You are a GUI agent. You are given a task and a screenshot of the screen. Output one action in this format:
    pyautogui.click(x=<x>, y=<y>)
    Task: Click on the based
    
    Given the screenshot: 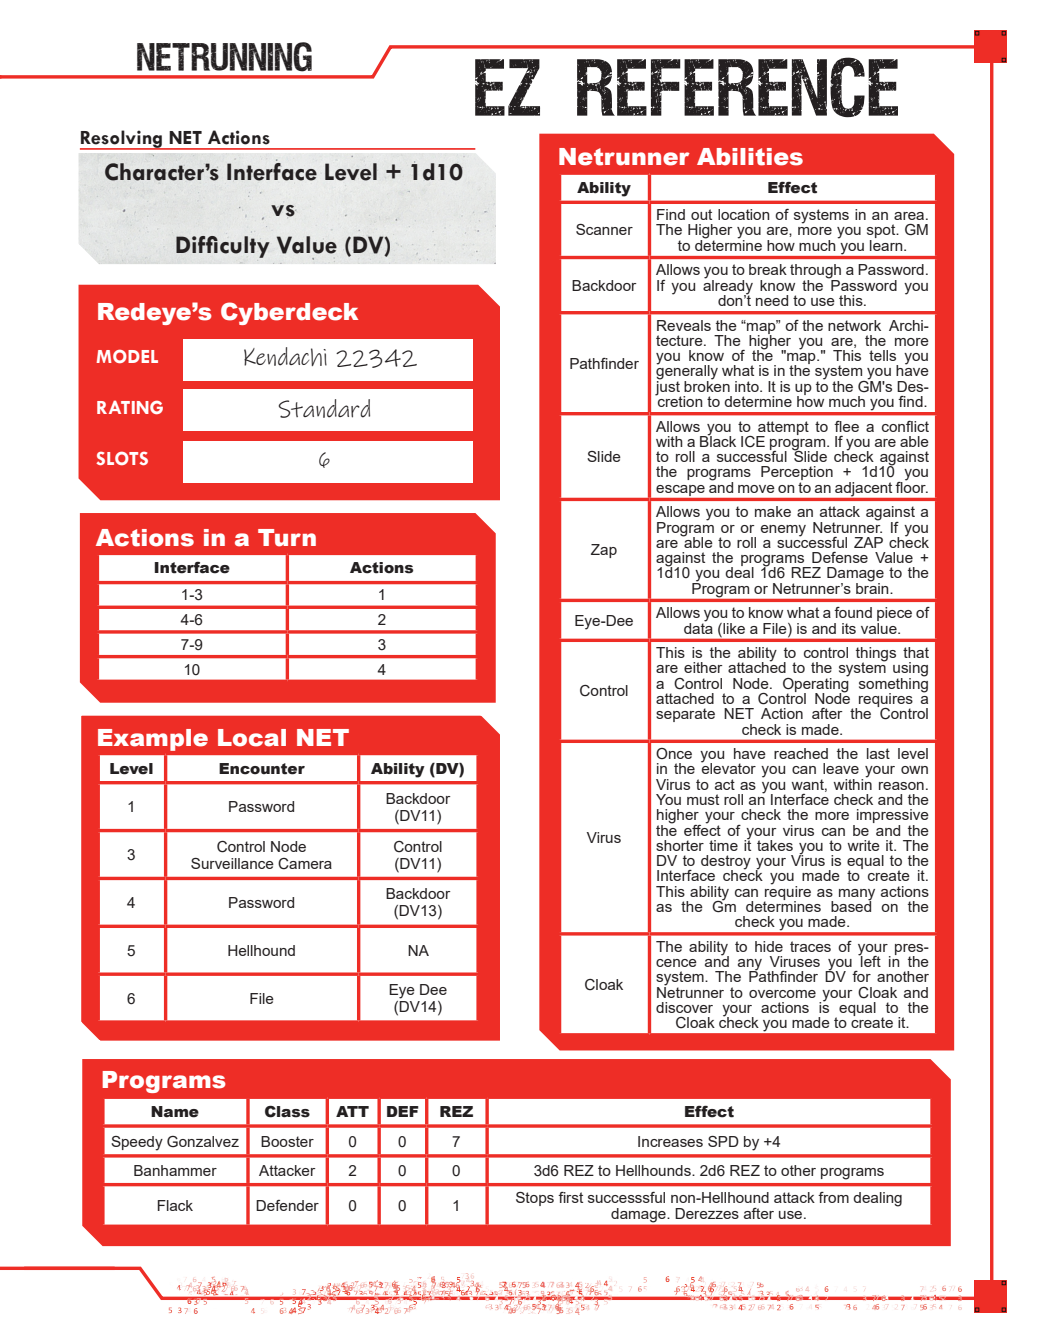 What is the action you would take?
    pyautogui.click(x=851, y=905)
